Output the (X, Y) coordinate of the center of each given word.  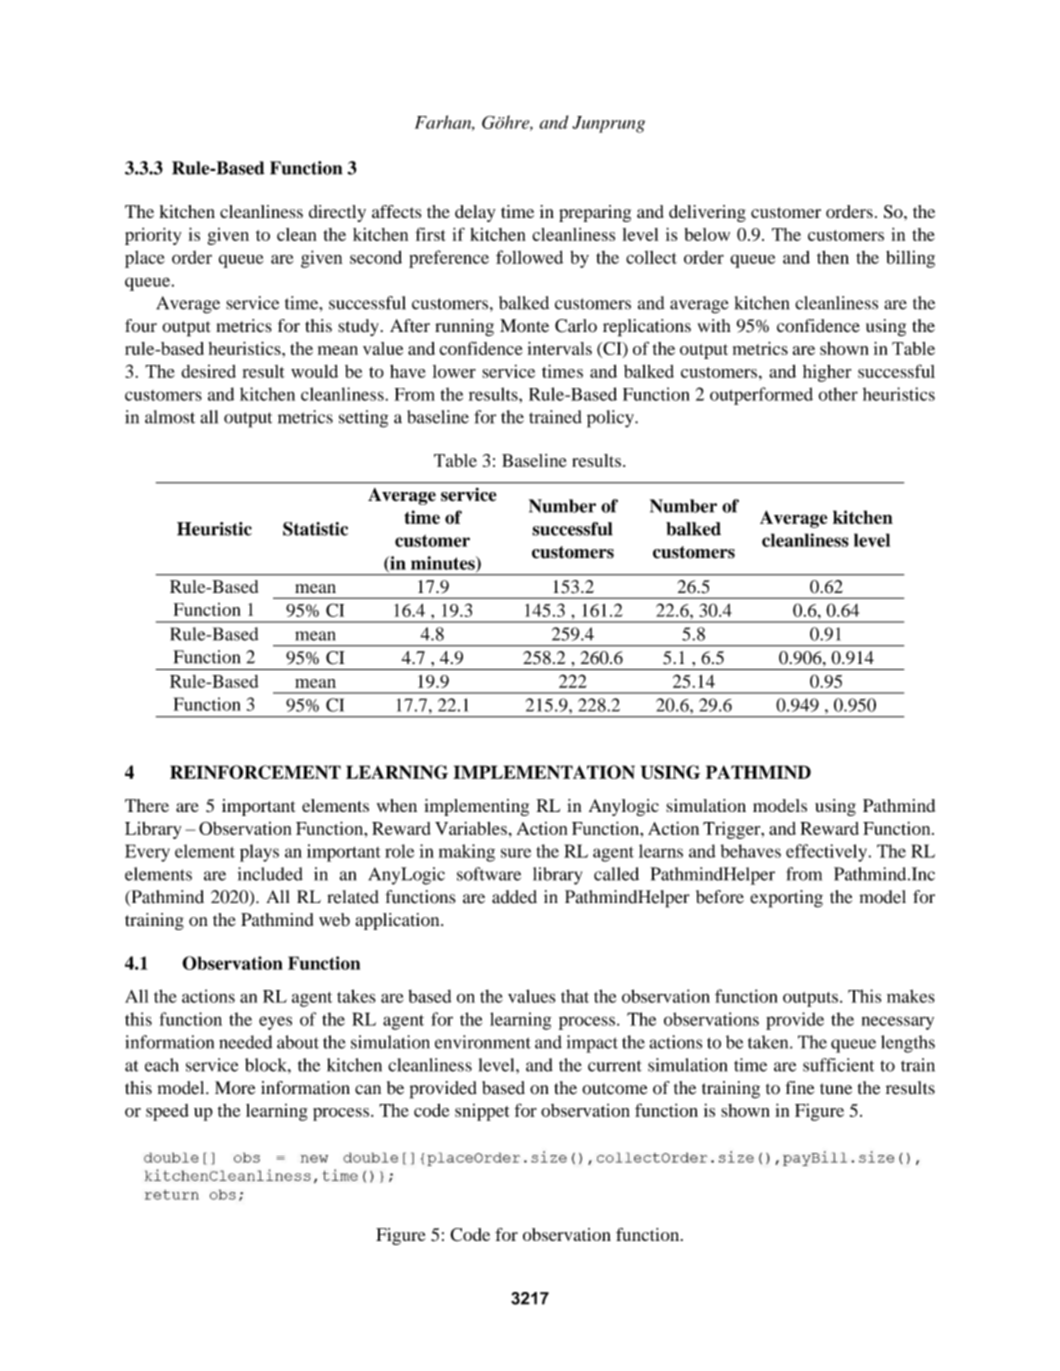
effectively (826, 853)
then (833, 257)
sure (516, 853)
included (270, 874)
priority (153, 236)
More (235, 1088)
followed (529, 257)
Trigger (733, 830)
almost (170, 417)
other (838, 394)
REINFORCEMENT (255, 772)
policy (611, 419)
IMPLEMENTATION (544, 772)
